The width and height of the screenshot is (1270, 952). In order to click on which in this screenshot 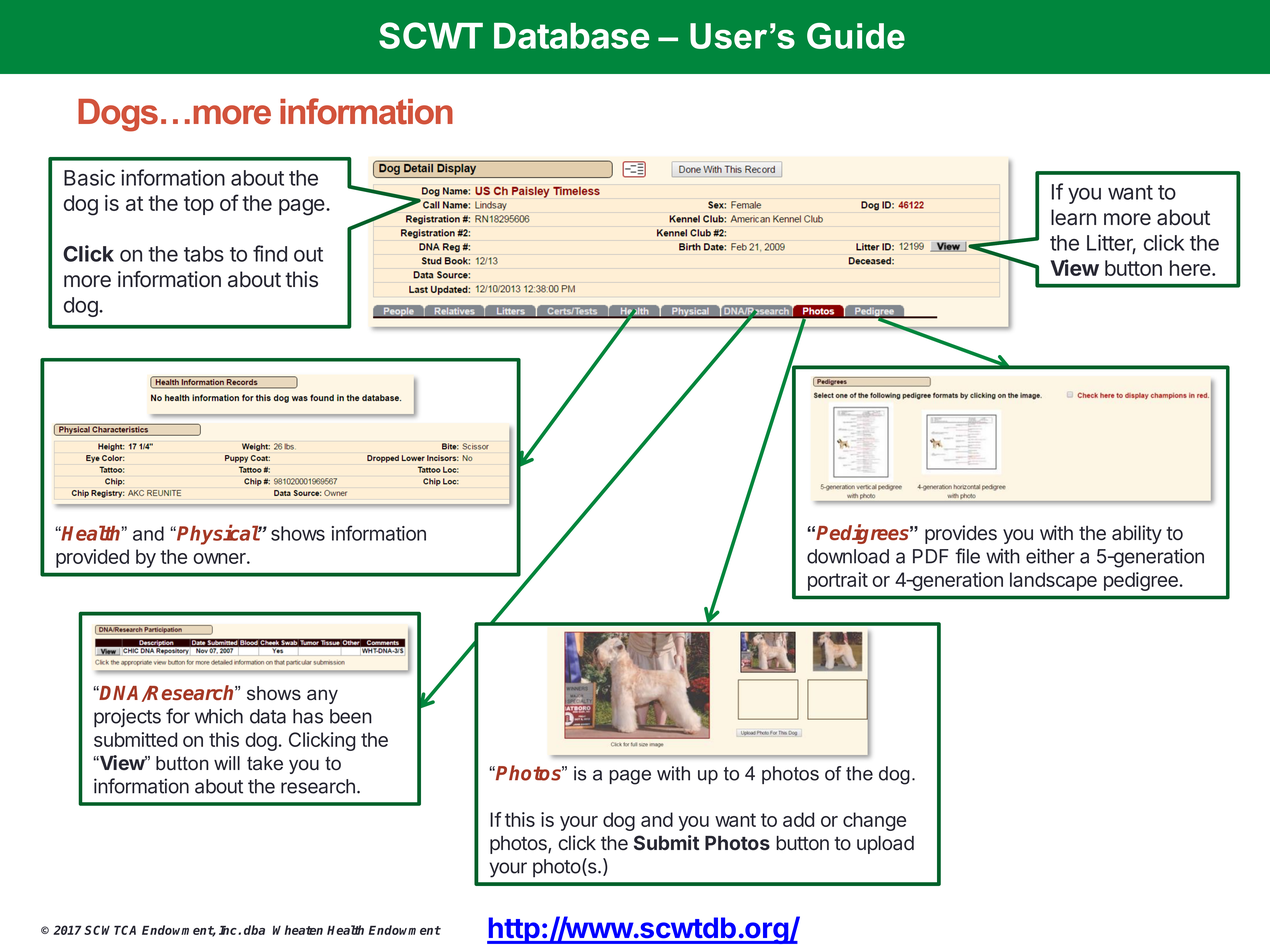, I will do `click(219, 716)`.
